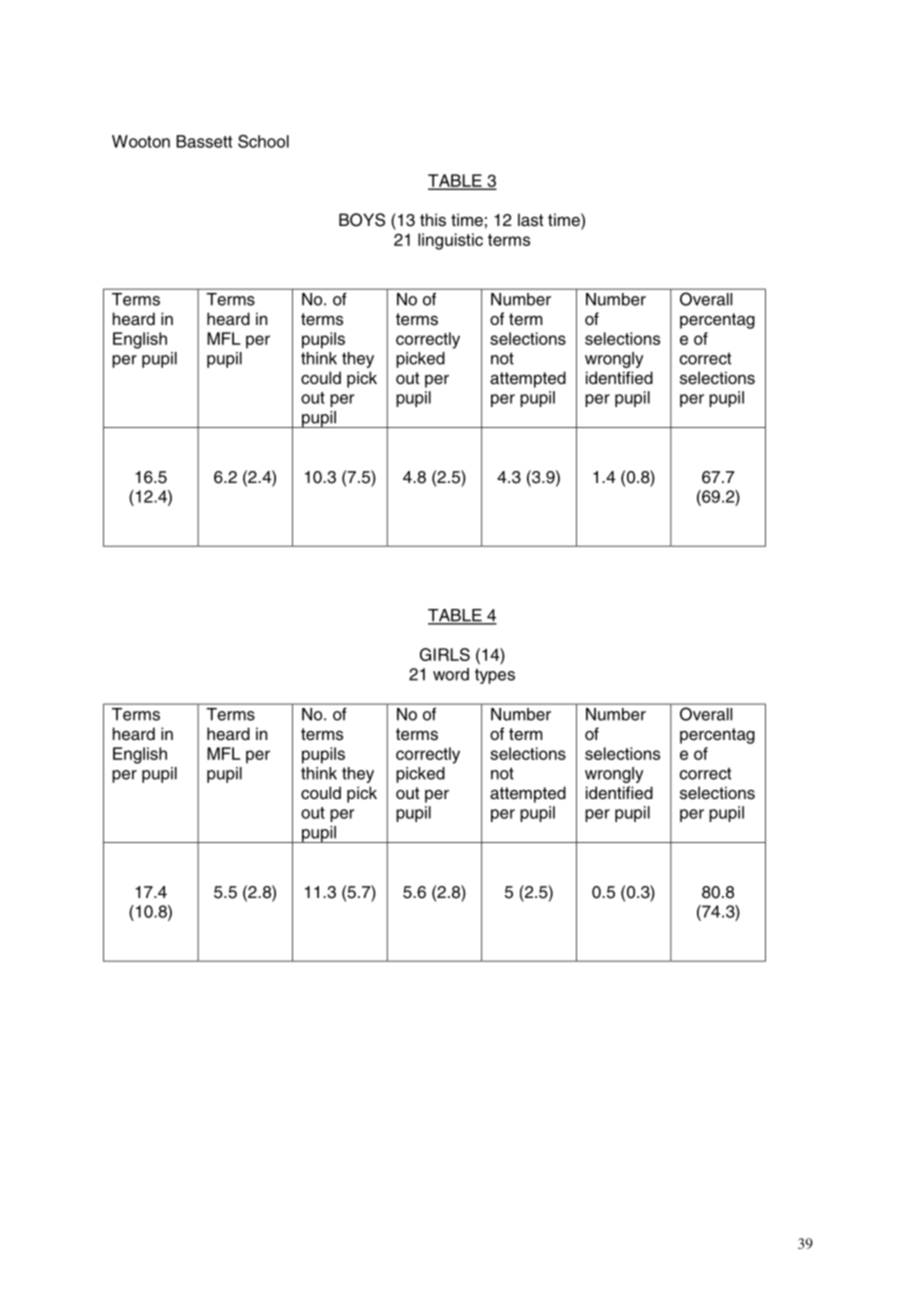  Describe the element at coordinates (204, 141) in the screenshot. I see `Bassett` at that location.
